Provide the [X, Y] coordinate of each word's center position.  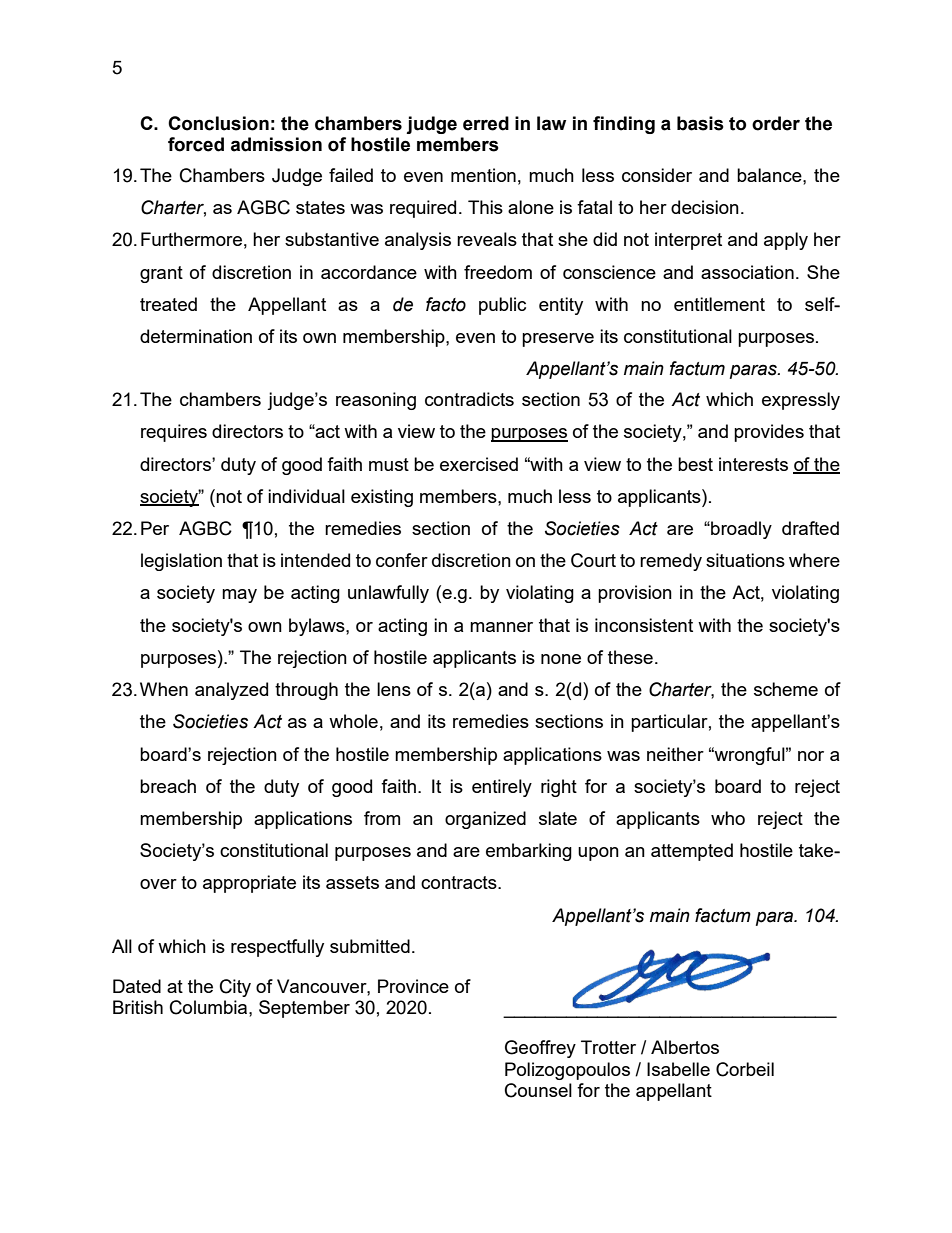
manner [501, 627]
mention [483, 175]
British [138, 1007]
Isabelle [678, 1069]
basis [700, 123]
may [239, 596]
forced [196, 144]
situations [745, 560]
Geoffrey [540, 1049]
